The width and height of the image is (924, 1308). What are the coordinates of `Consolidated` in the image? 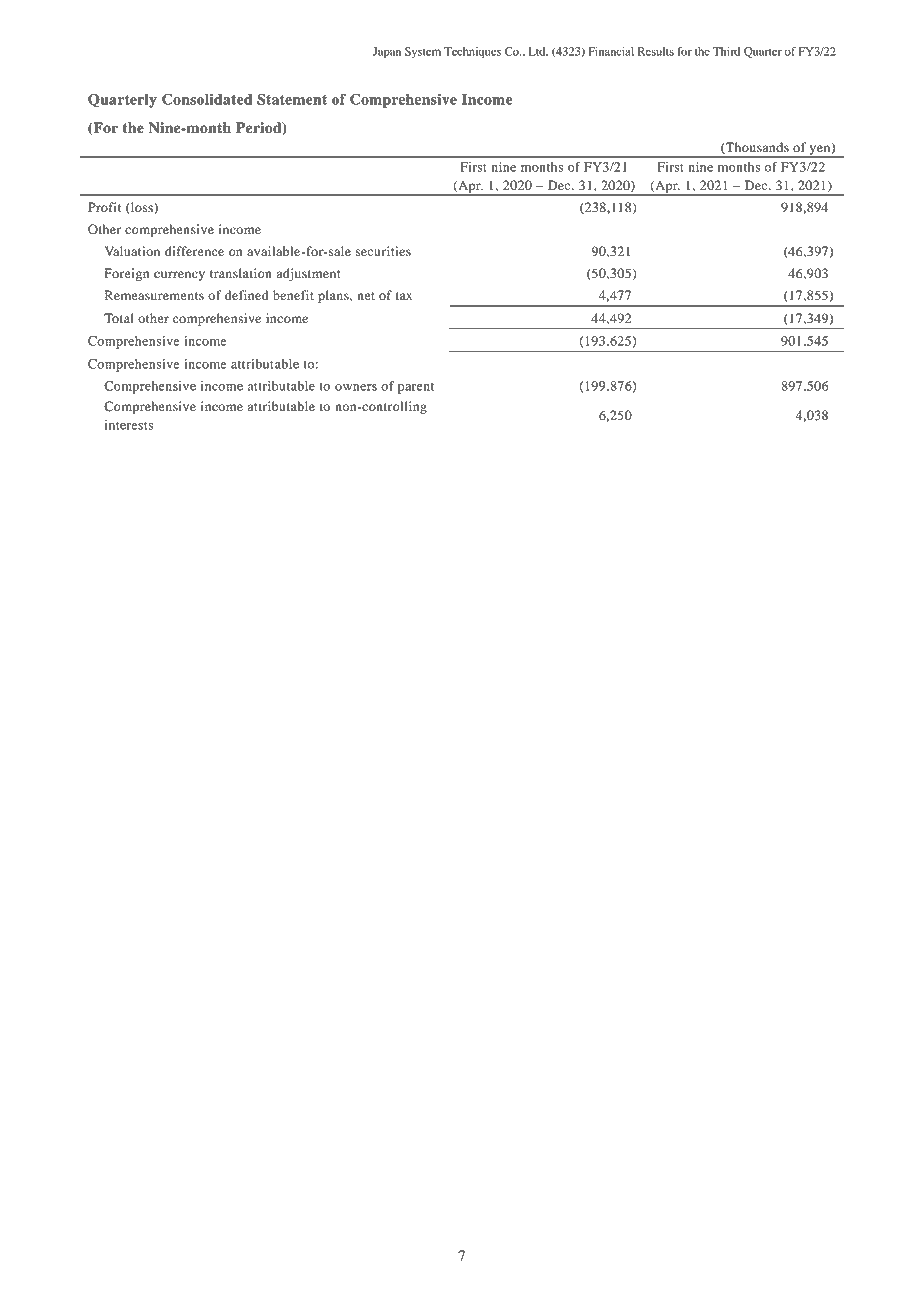 It's located at (207, 99).
